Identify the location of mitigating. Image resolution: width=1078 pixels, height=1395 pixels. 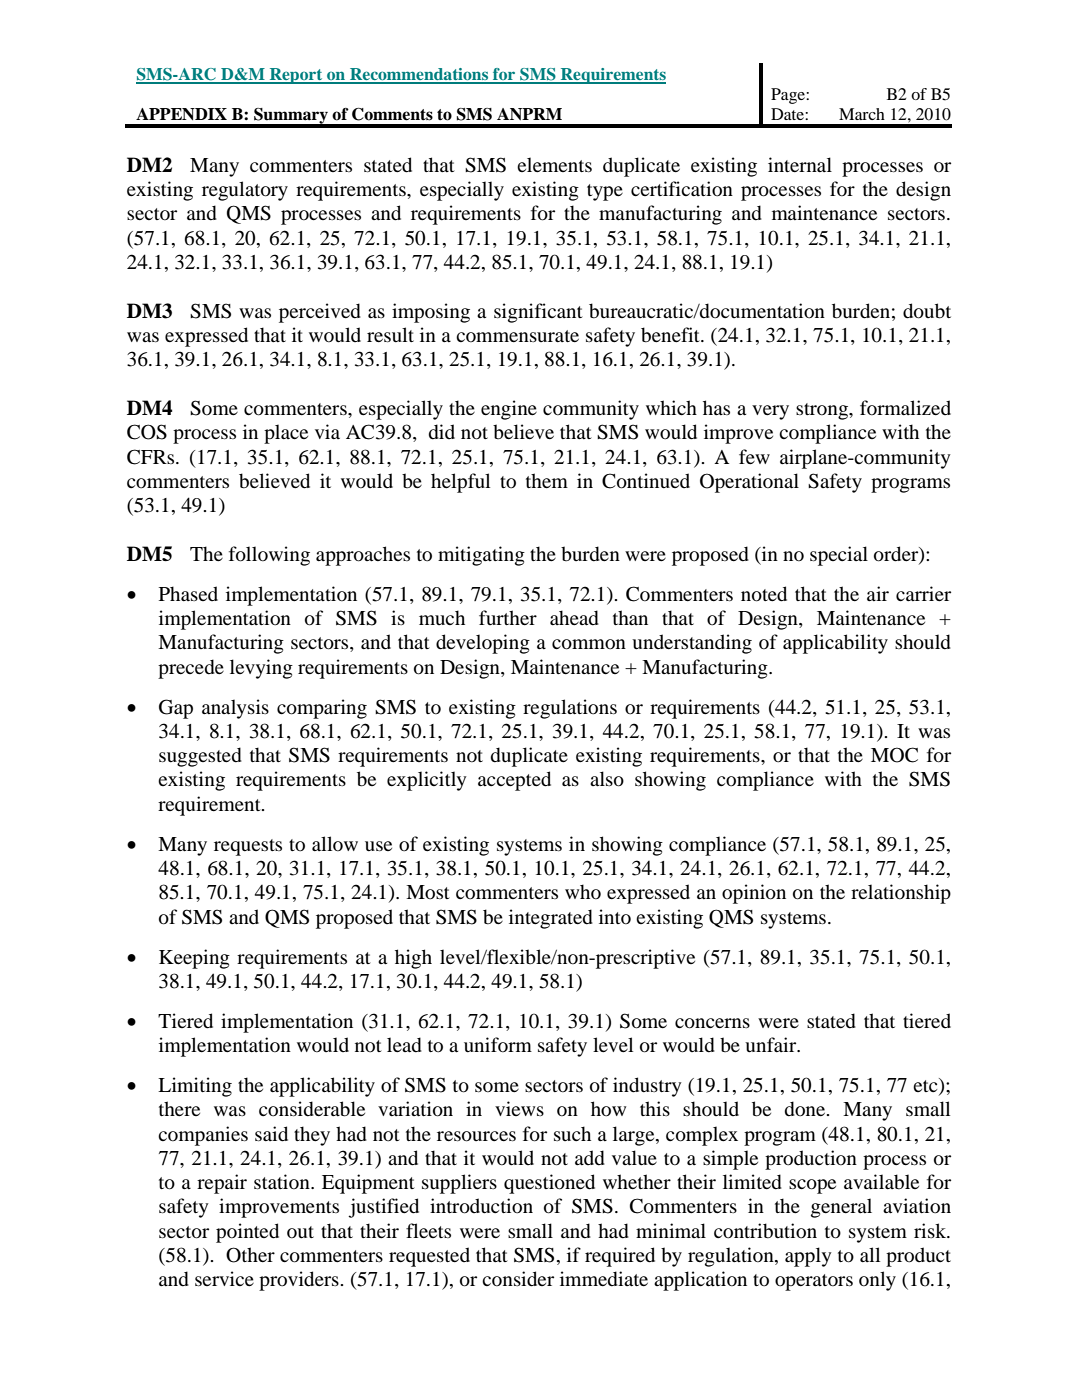
(481, 556).
